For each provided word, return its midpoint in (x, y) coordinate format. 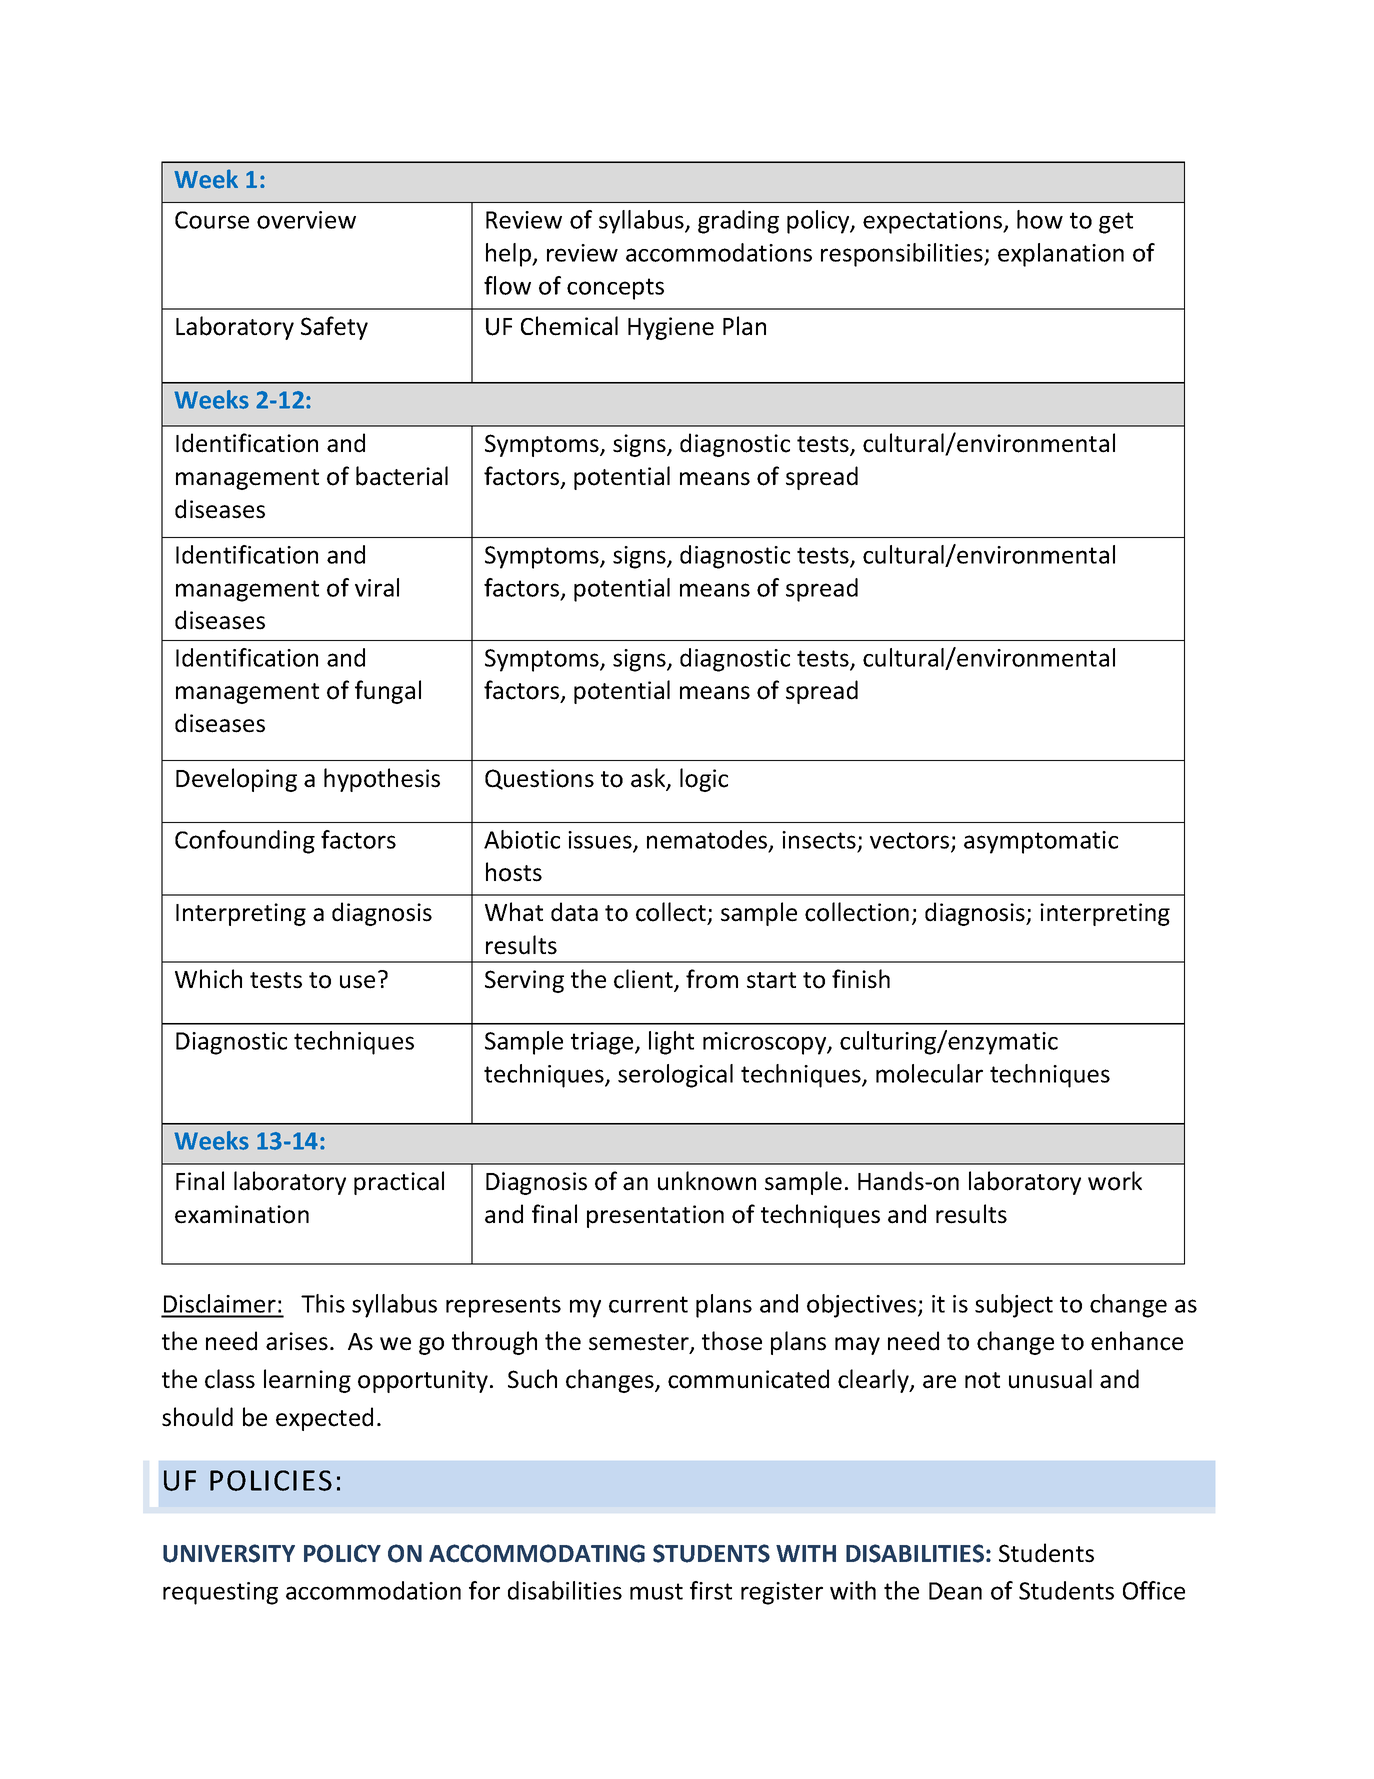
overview (306, 220)
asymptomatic (1041, 842)
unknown (707, 1181)
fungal (388, 692)
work (1115, 1181)
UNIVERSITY (229, 1553)
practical (399, 1183)
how (1040, 219)
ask (649, 779)
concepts (615, 289)
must (656, 1591)
